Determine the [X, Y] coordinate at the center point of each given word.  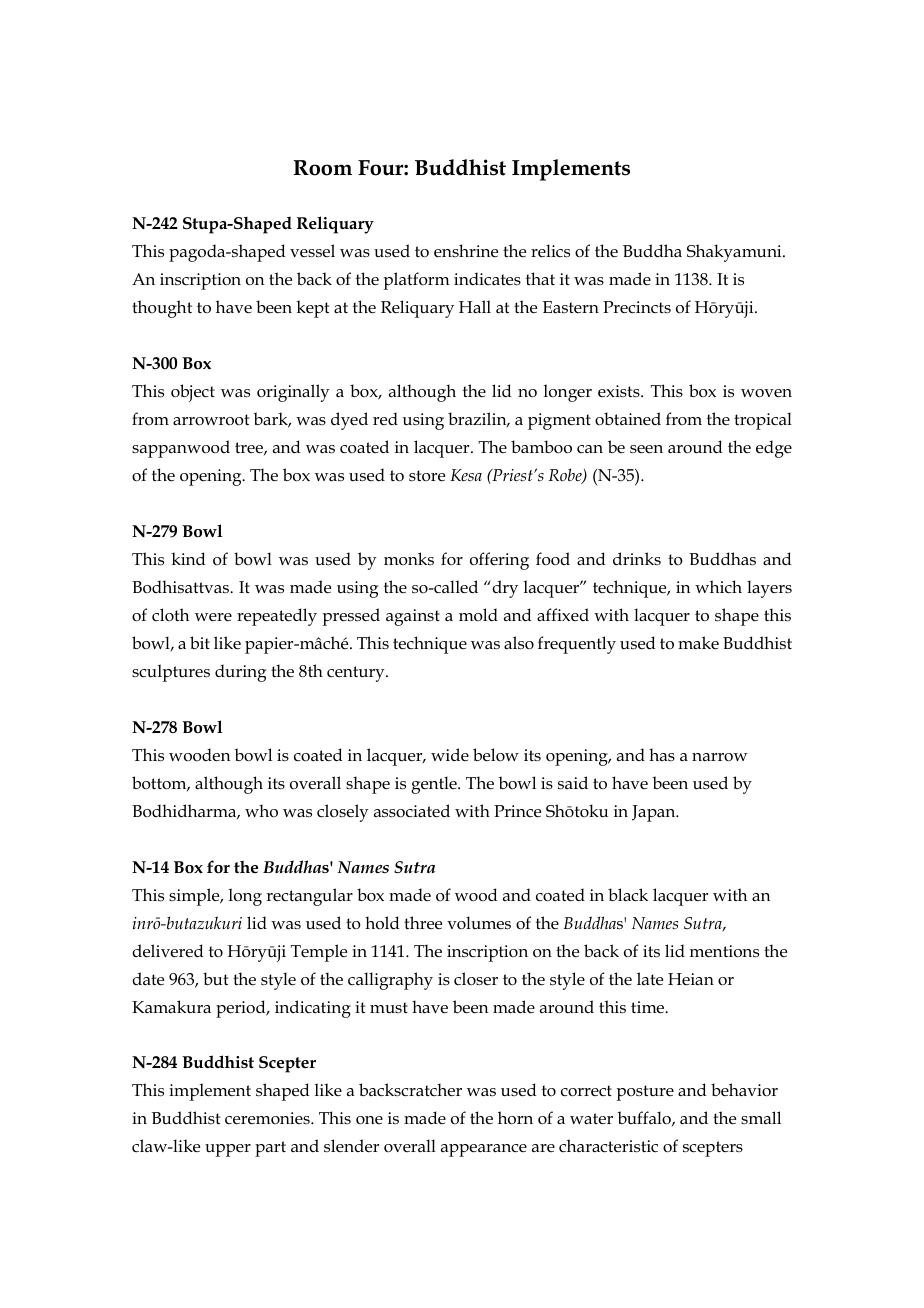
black [628, 895]
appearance [484, 1150]
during [240, 673]
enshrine [466, 251]
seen [646, 449]
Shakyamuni [735, 253]
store [427, 476]
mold [478, 614]
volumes [479, 923]
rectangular [309, 897]
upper [228, 1150]
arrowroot [211, 420]
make [698, 642]
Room [323, 168]
